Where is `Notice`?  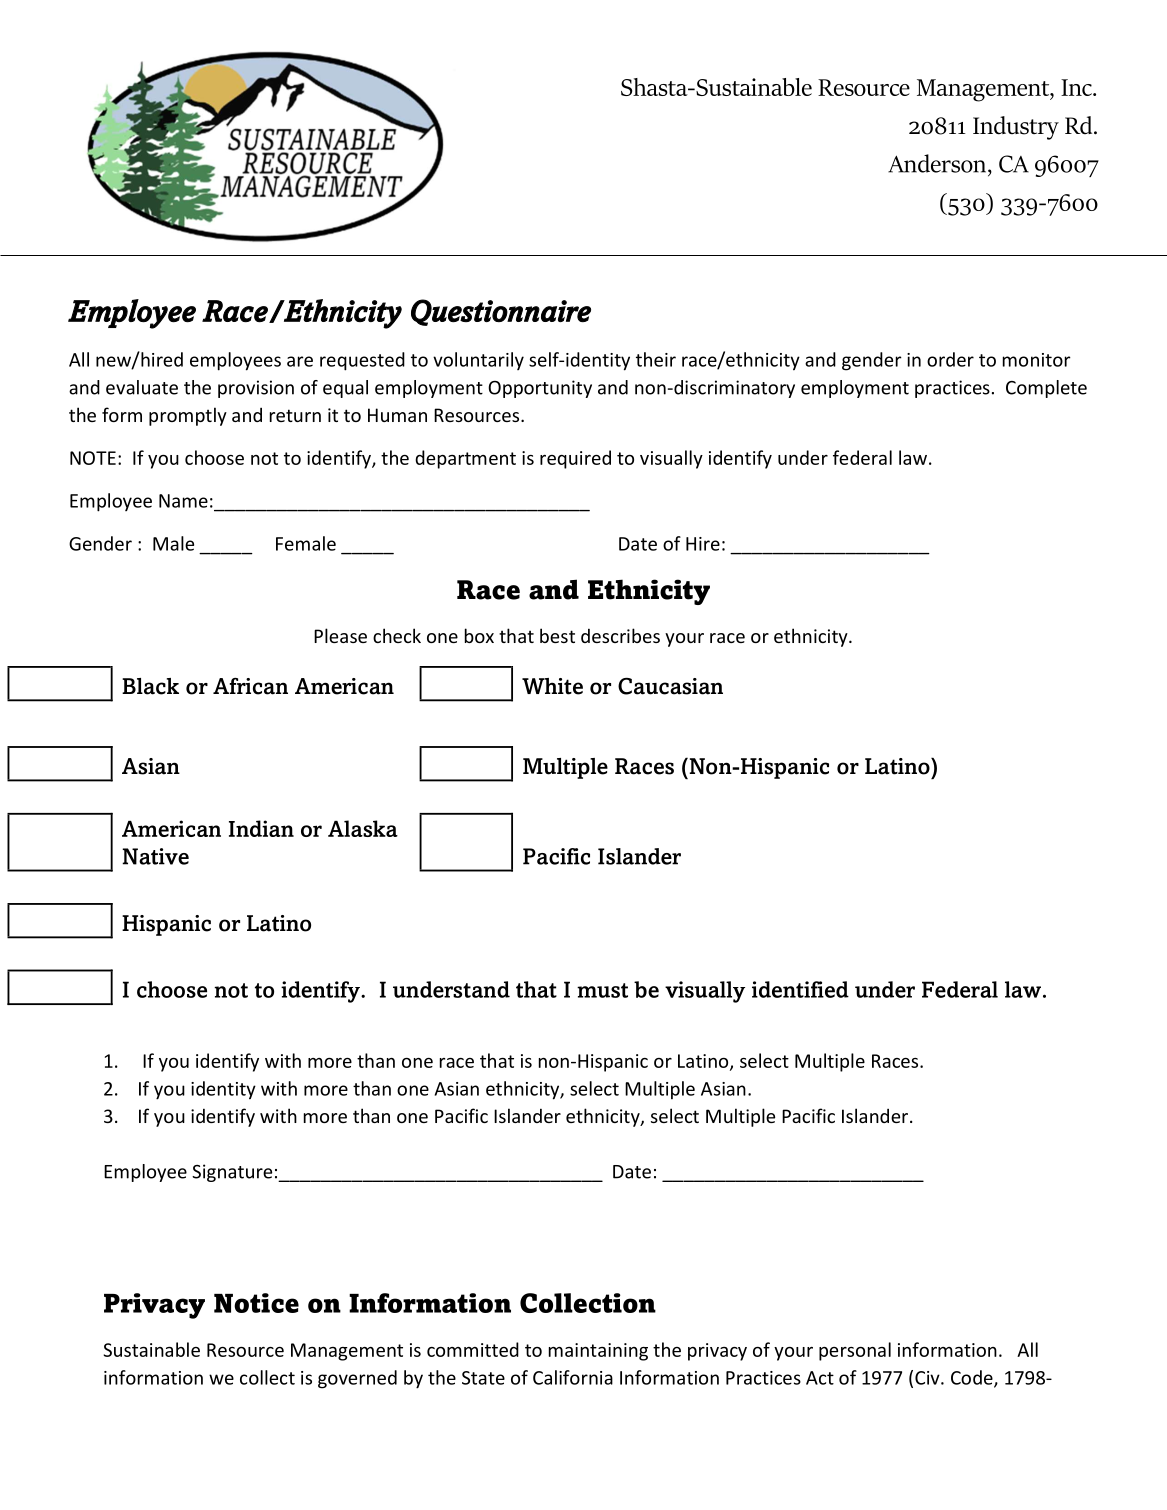
Notice is located at coordinates (256, 1303).
